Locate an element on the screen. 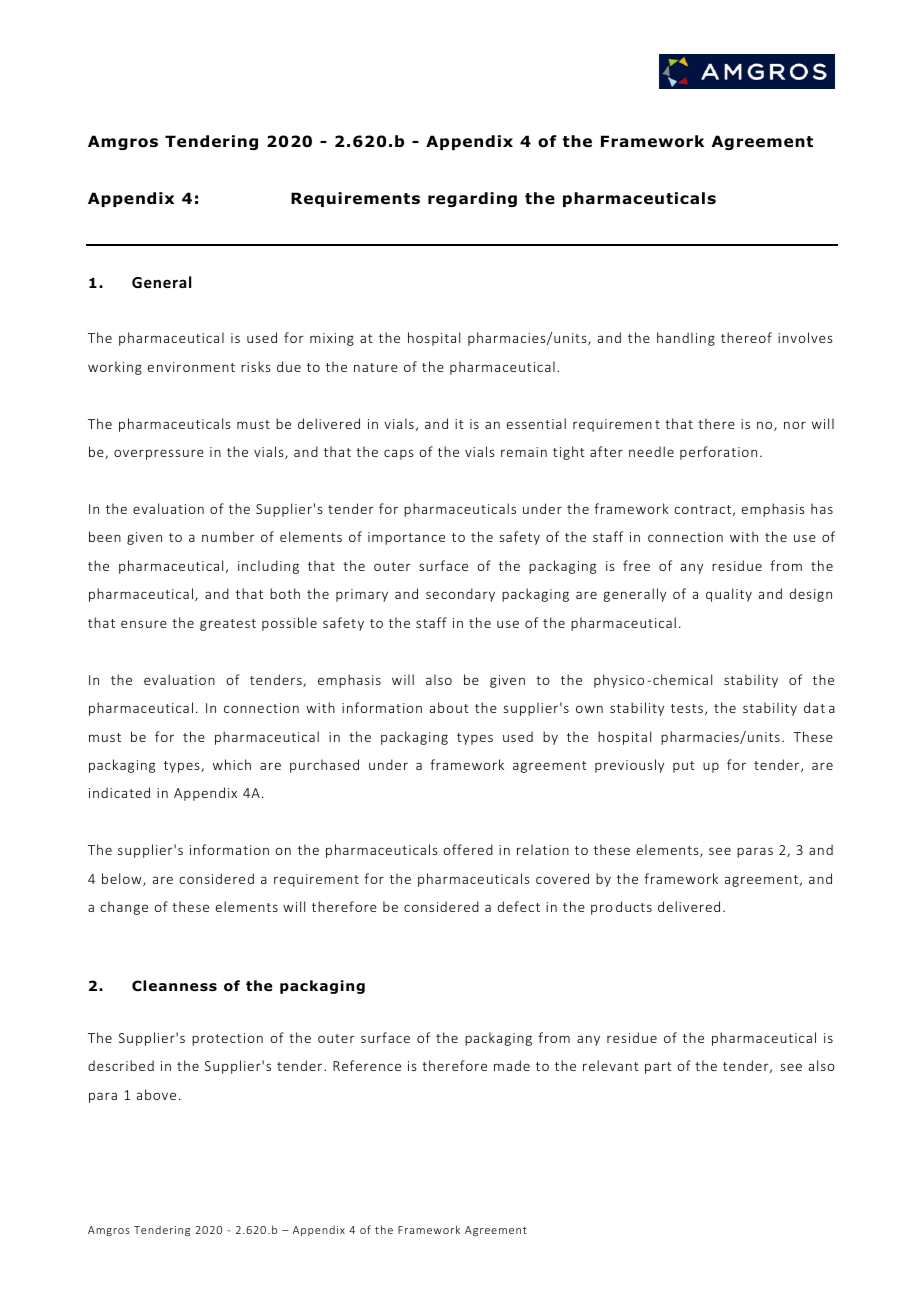 This screenshot has height=1308, width=924. above is located at coordinates (156, 1094).
